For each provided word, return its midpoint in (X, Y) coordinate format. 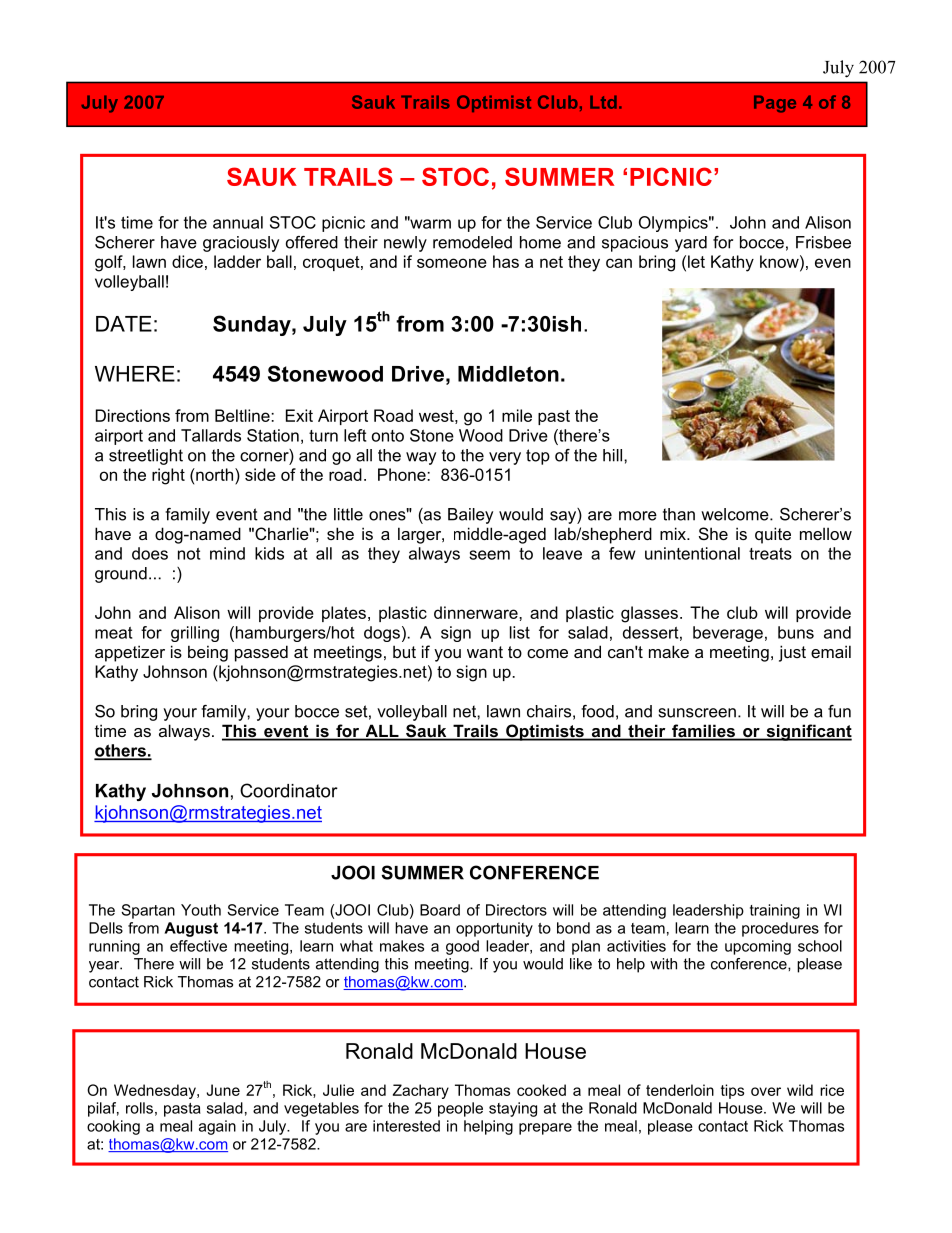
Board (440, 910)
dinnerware (477, 612)
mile (517, 415)
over (766, 1091)
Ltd (603, 102)
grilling (195, 634)
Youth (201, 910)
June (223, 1090)
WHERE (135, 374)
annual (238, 222)
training (775, 911)
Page (775, 104)
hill (614, 455)
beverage (728, 634)
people (460, 1109)
